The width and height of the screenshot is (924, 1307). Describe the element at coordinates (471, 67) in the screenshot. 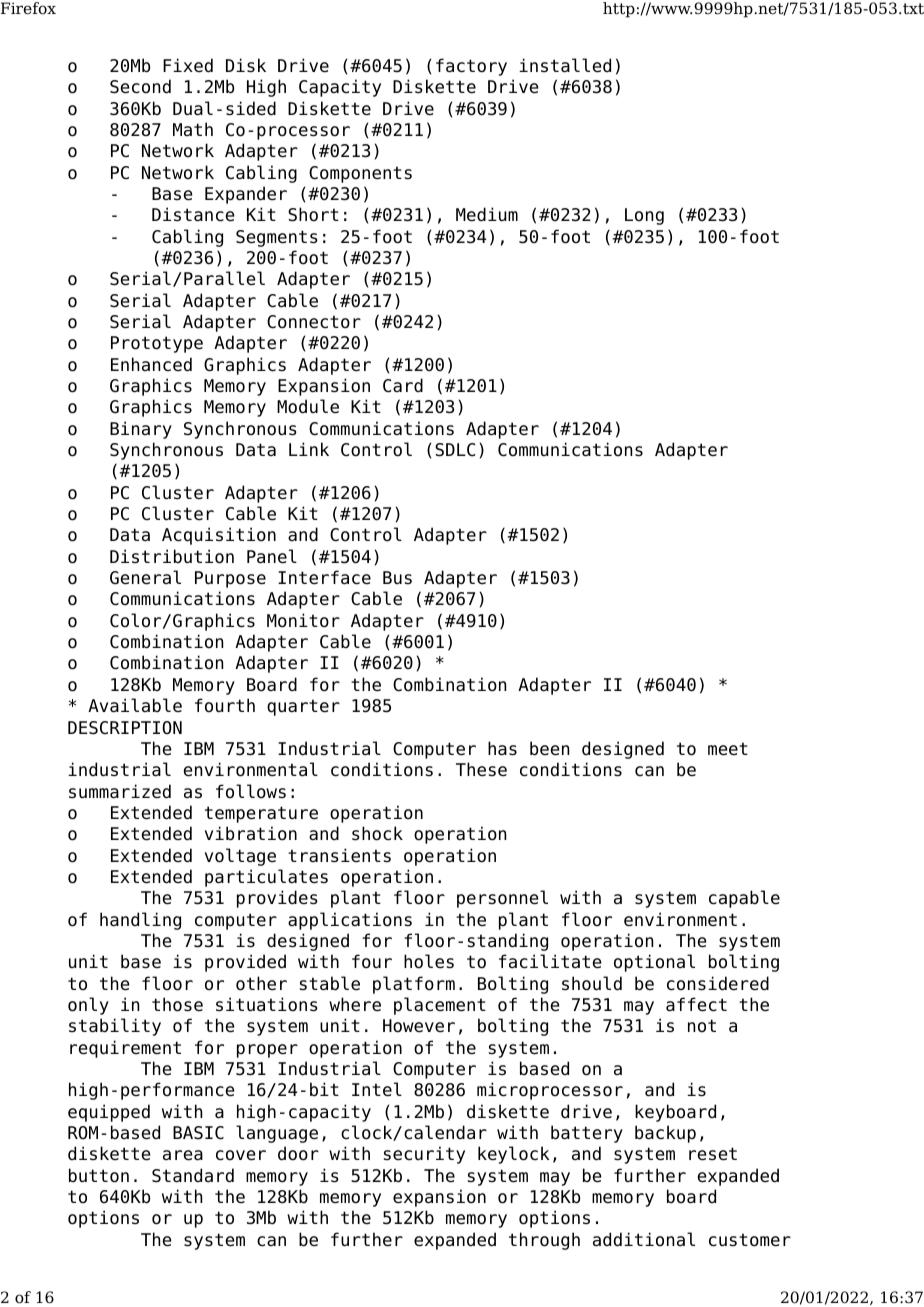

I see `factory` at that location.
